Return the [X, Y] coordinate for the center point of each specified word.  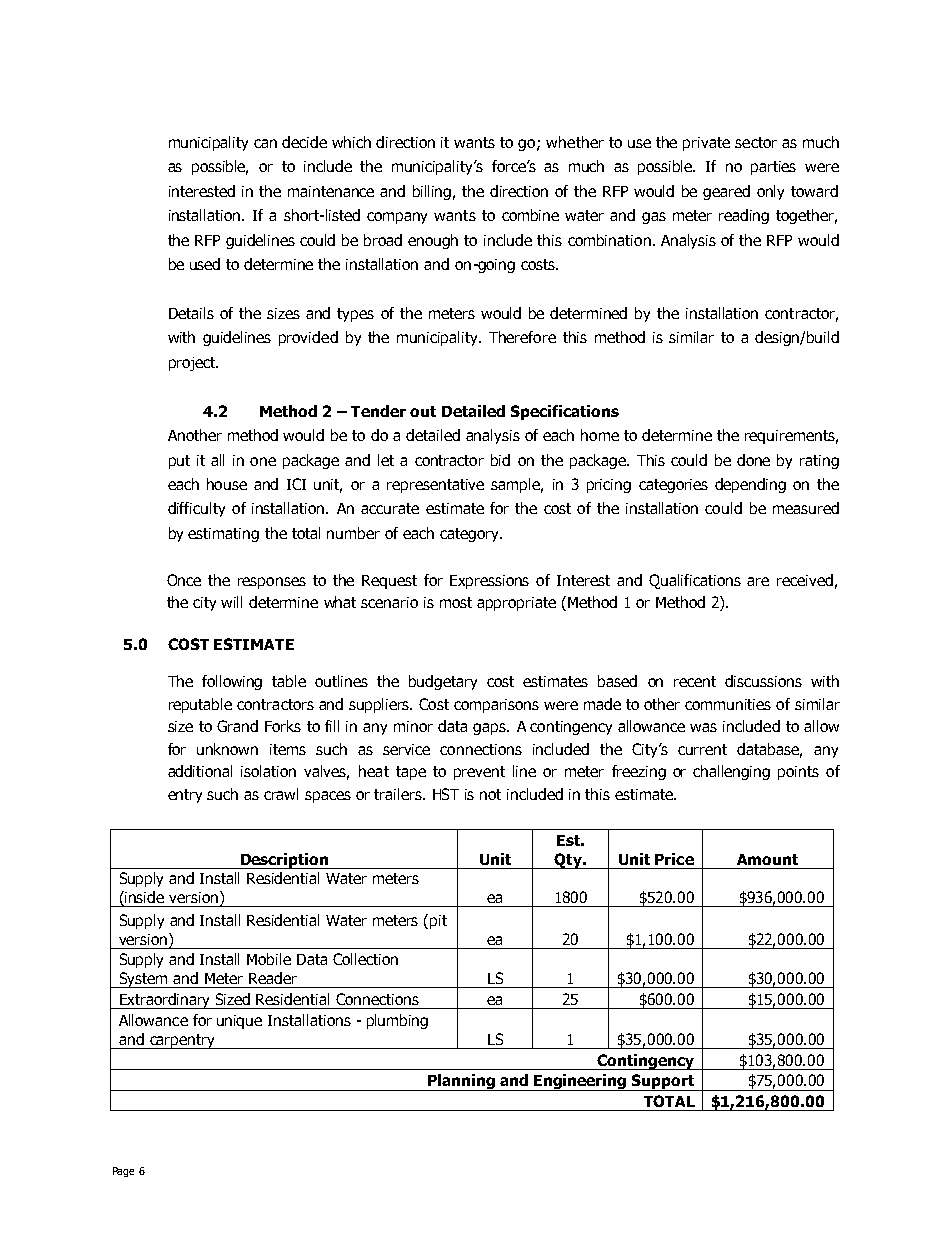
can [265, 143]
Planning [461, 1082]
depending [750, 485]
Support [663, 1082]
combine [530, 215]
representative [435, 486]
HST [446, 794]
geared [726, 192]
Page [123, 1172]
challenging [731, 772]
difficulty [196, 509]
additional [200, 771]
